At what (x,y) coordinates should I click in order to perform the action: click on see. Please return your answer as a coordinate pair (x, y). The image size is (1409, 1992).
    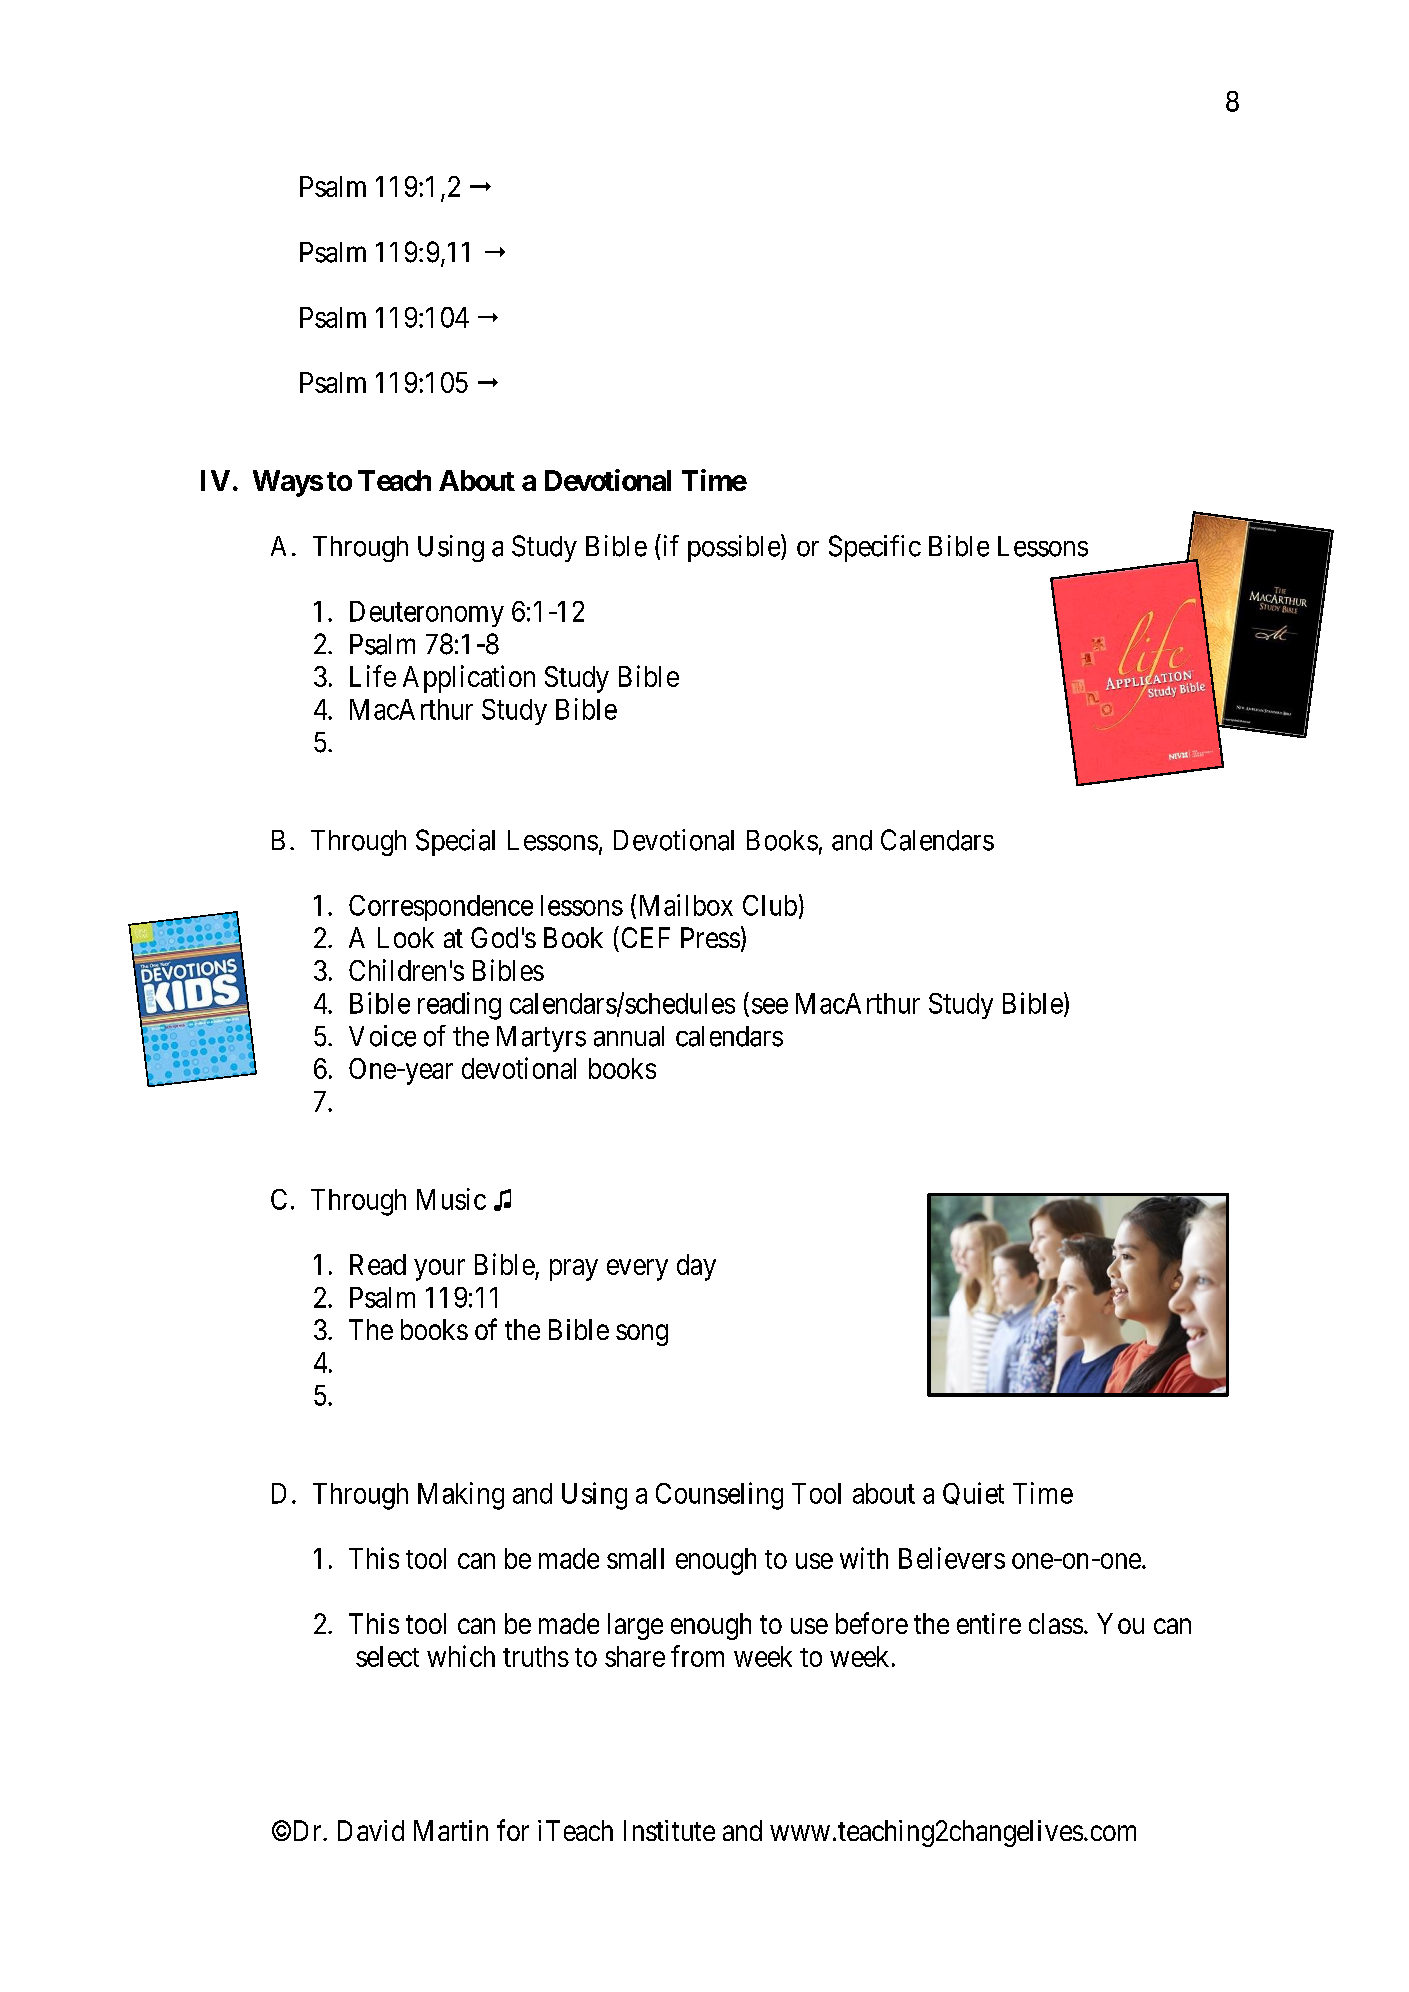
    Looking at the image, I should click on (770, 1006).
